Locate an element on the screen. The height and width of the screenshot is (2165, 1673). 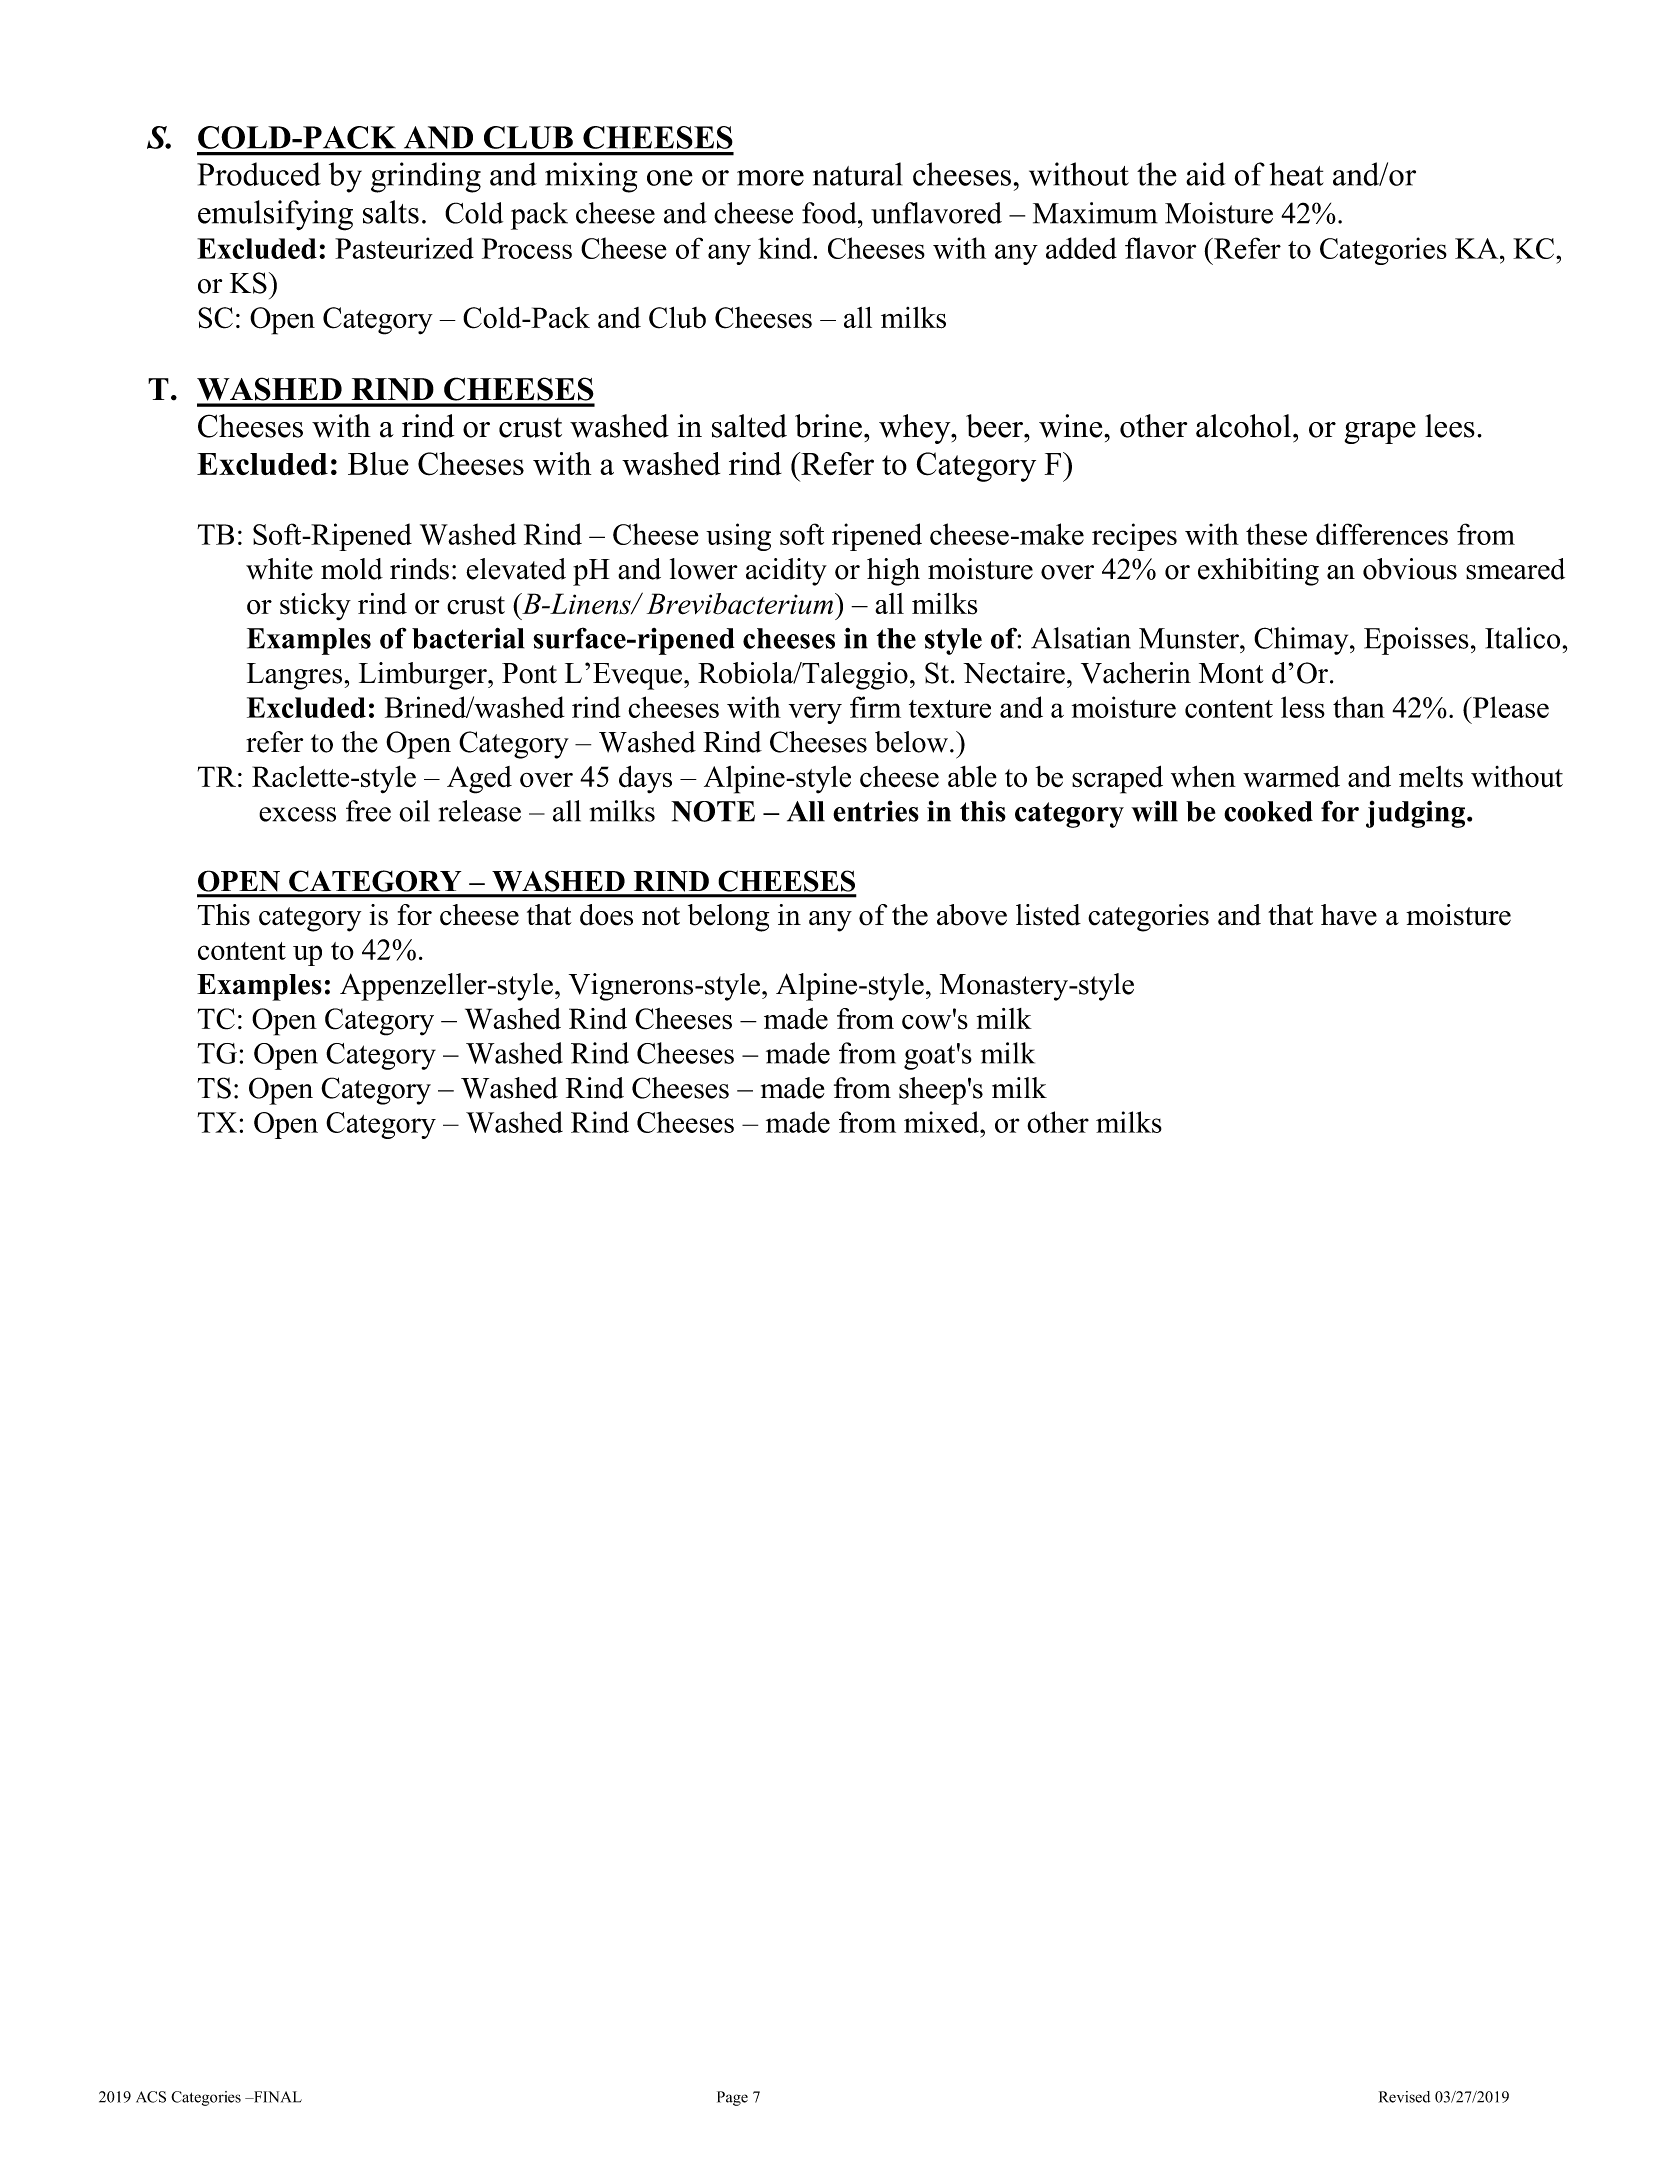
does is located at coordinates (606, 915).
